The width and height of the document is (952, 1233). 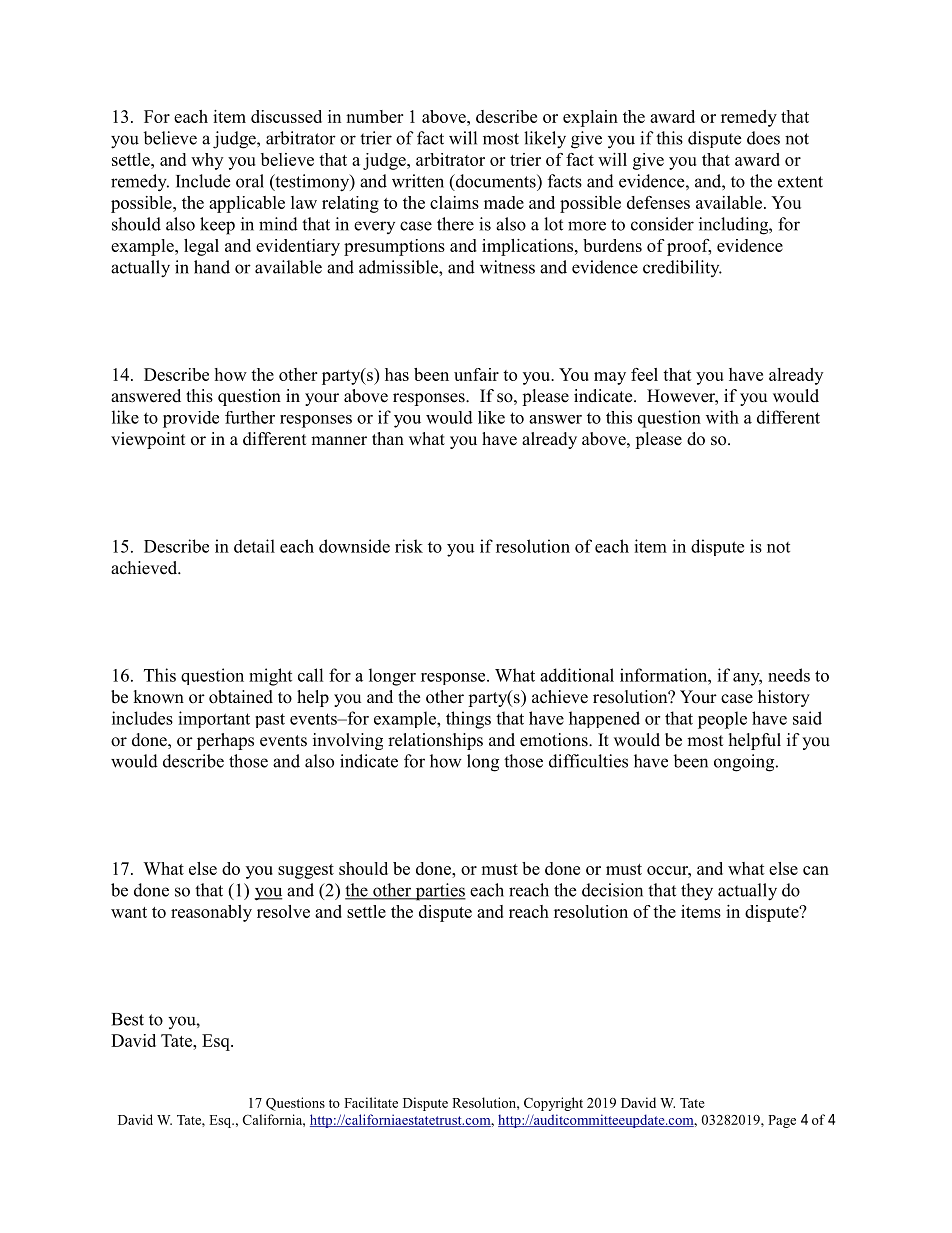 What do you see at coordinates (476, 374) in the document?
I see `unfair` at bounding box center [476, 374].
